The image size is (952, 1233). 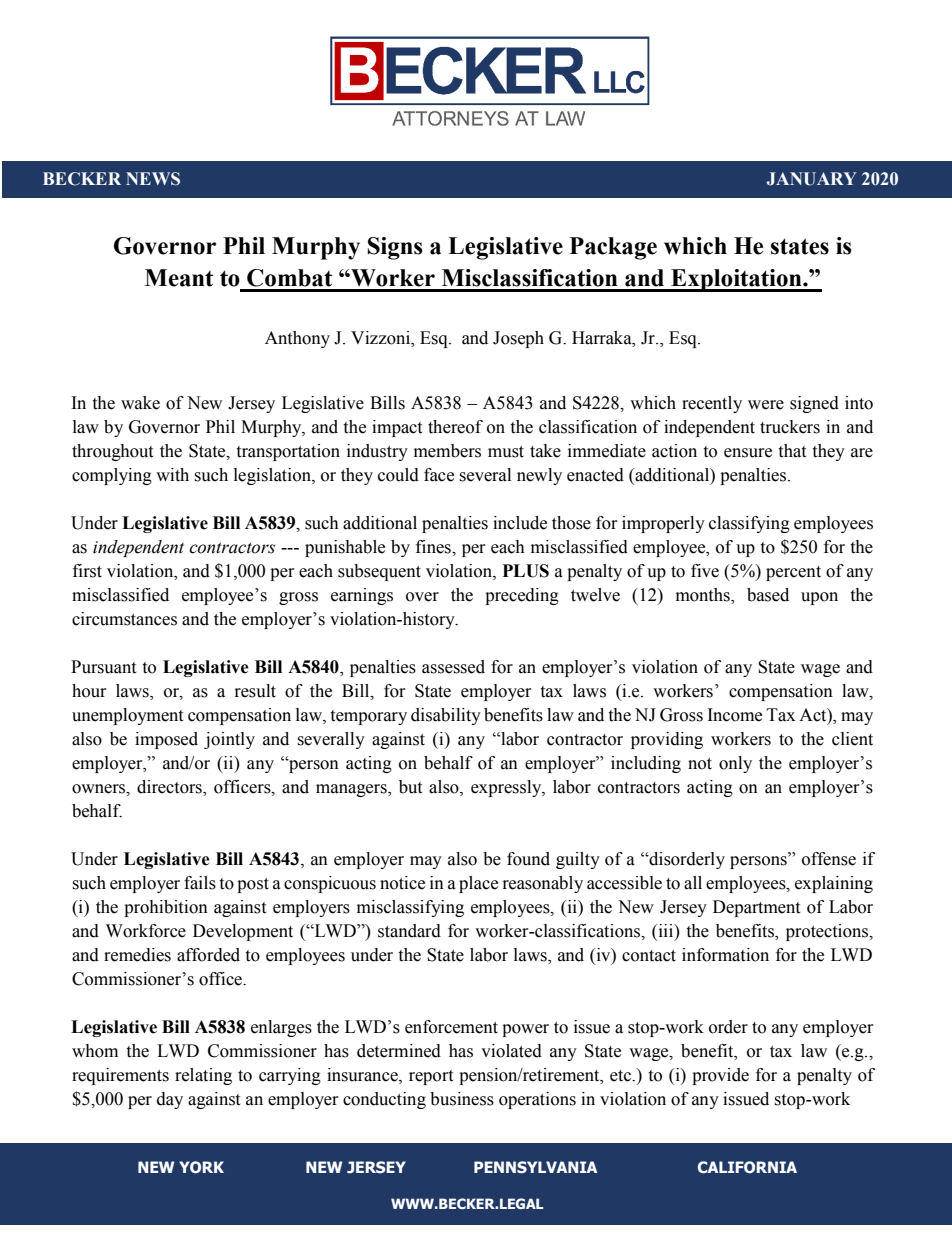 What do you see at coordinates (453, 667) in the screenshot?
I see `assessed` at bounding box center [453, 667].
